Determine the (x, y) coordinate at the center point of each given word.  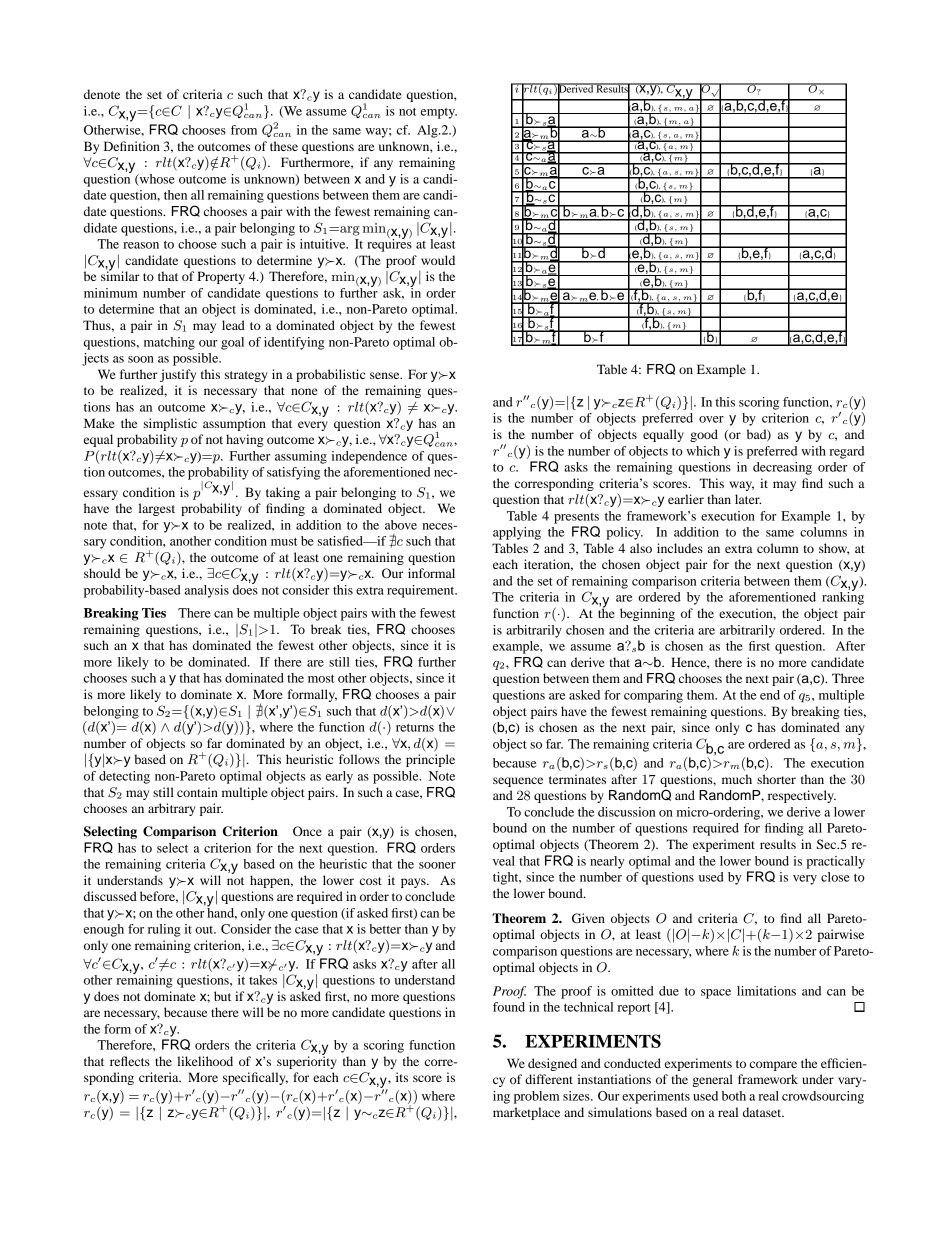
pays (414, 883)
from (244, 130)
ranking (843, 597)
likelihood (205, 1061)
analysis (207, 591)
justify (178, 375)
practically (835, 862)
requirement (422, 591)
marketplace (526, 1113)
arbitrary (171, 809)
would (438, 260)
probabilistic (330, 375)
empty (439, 113)
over (711, 419)
